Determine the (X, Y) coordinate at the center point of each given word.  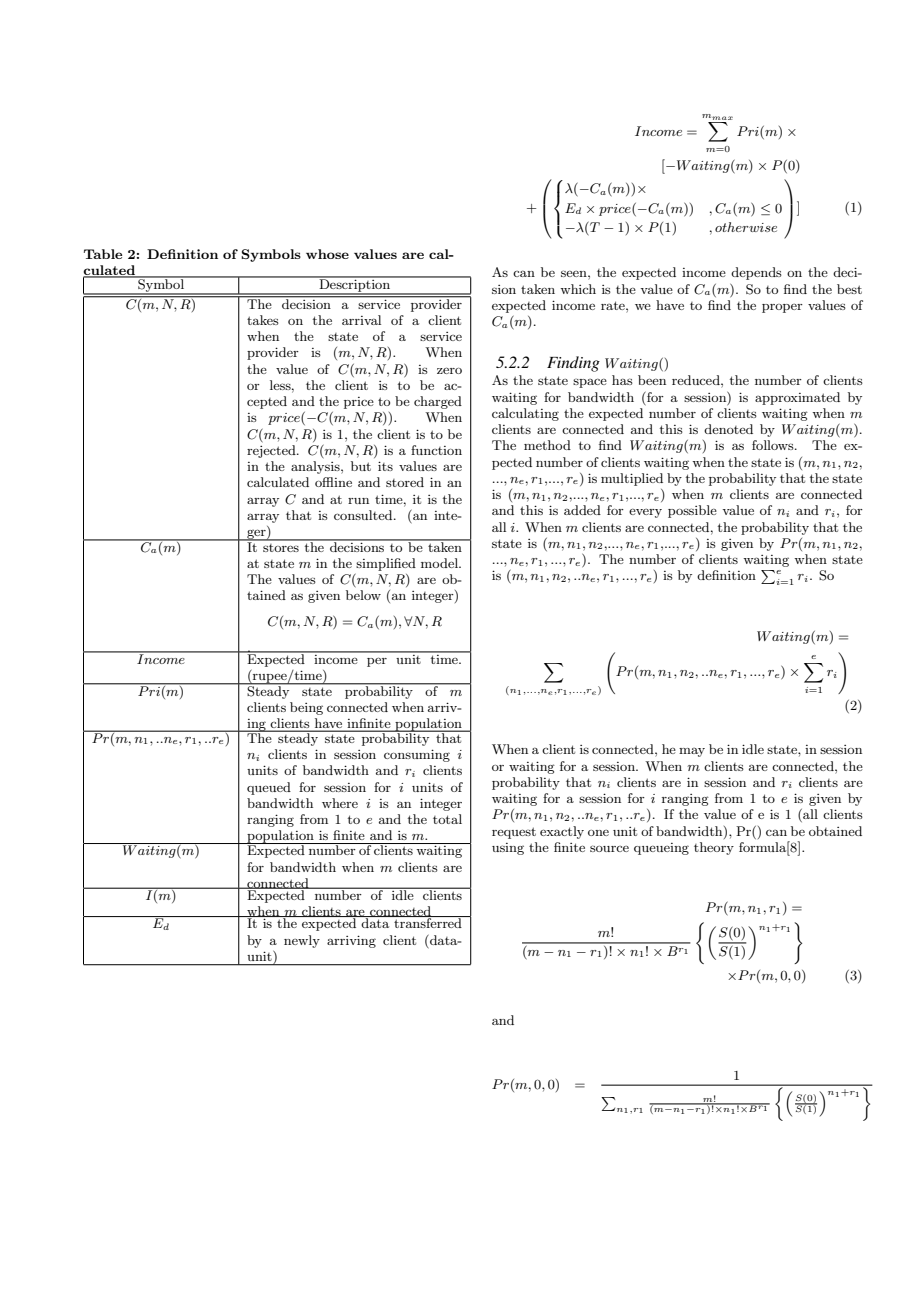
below (363, 595)
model (440, 563)
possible (692, 511)
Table (103, 254)
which (578, 289)
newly (302, 941)
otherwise (746, 227)
